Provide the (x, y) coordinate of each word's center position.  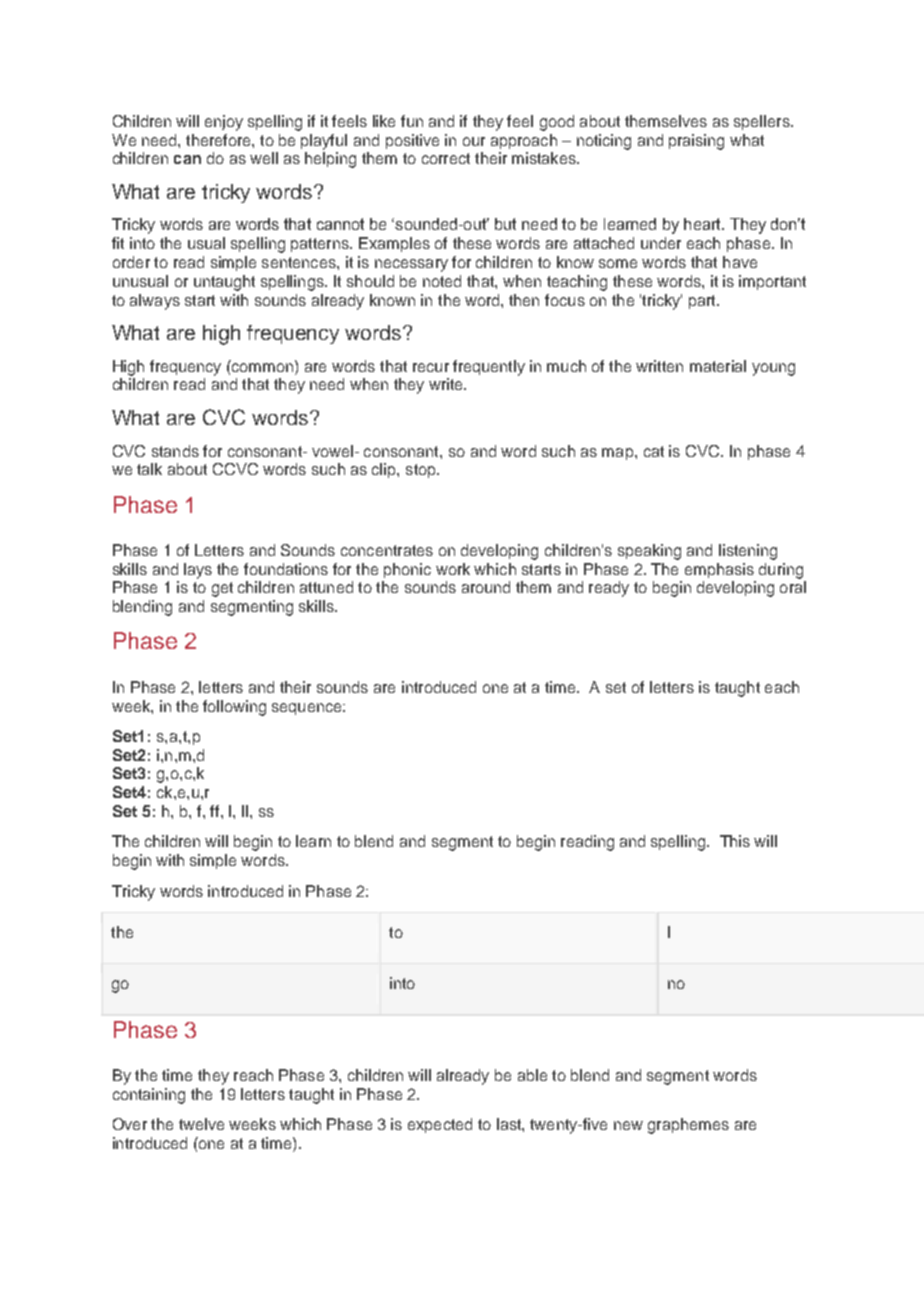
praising (696, 142)
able (532, 1075)
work (453, 569)
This (735, 841)
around (486, 587)
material (718, 366)
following (234, 708)
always (155, 302)
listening (748, 552)
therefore (219, 140)
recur (431, 367)
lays (198, 571)
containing (149, 1096)
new (628, 1125)
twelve (201, 1124)
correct (446, 158)
